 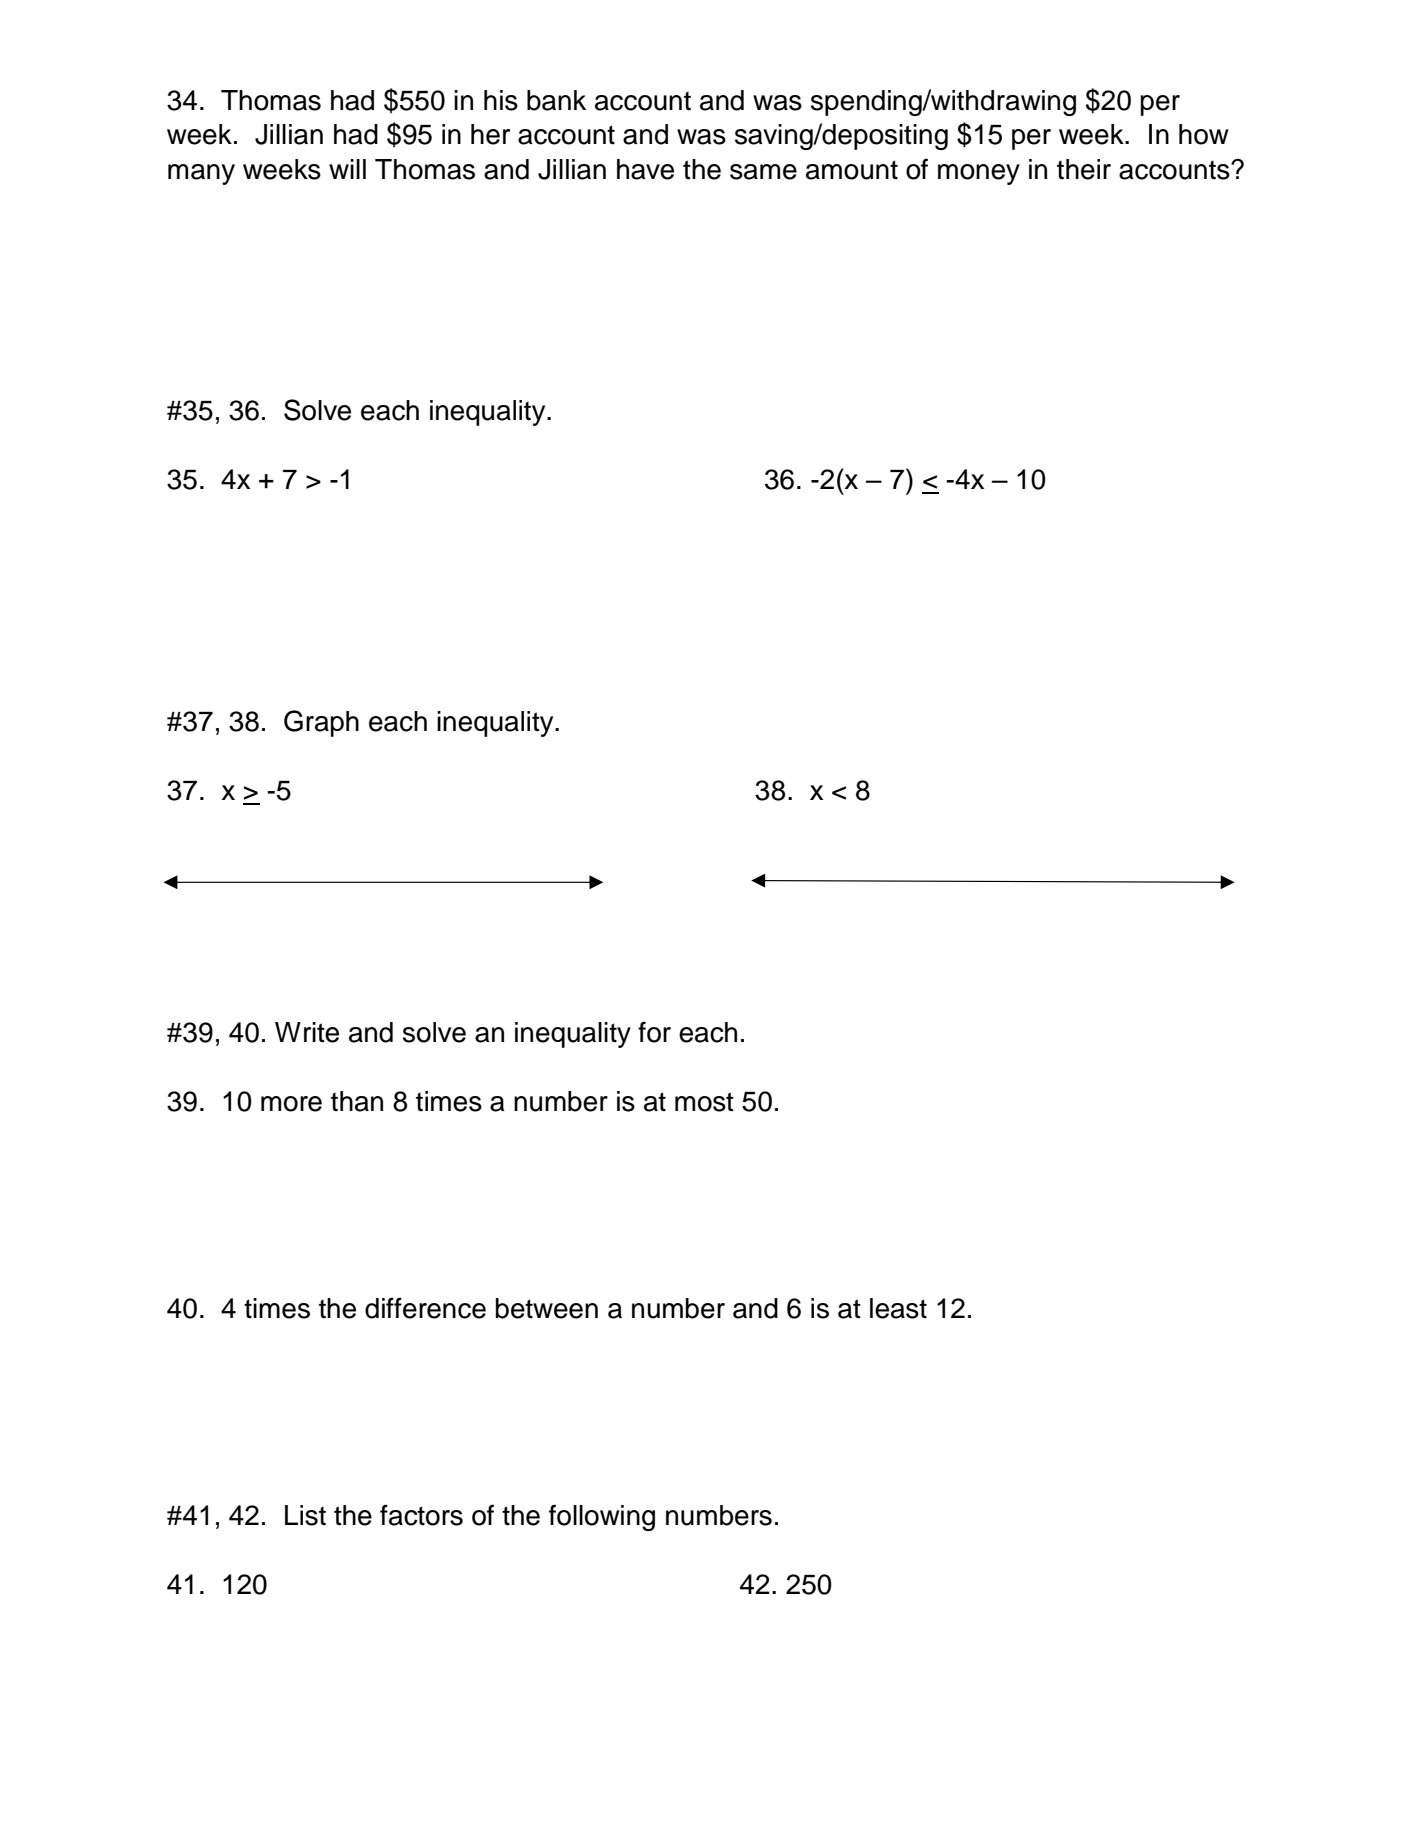 I want to click on have, so click(x=645, y=169).
